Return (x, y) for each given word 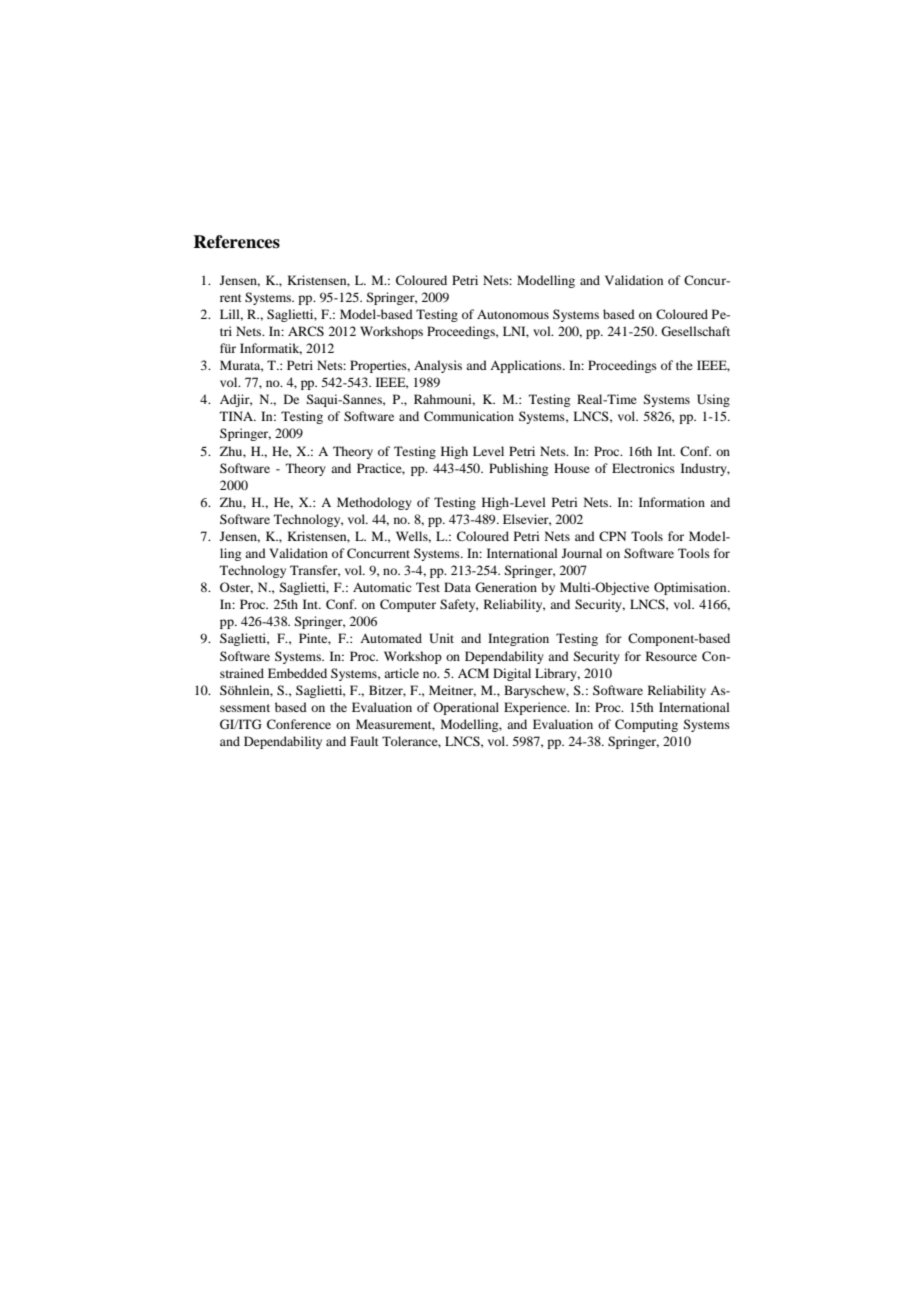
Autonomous (513, 314)
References (236, 242)
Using (713, 400)
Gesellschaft (695, 331)
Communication (469, 416)
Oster (236, 588)
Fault (364, 741)
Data (457, 587)
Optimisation (691, 588)
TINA (238, 416)
